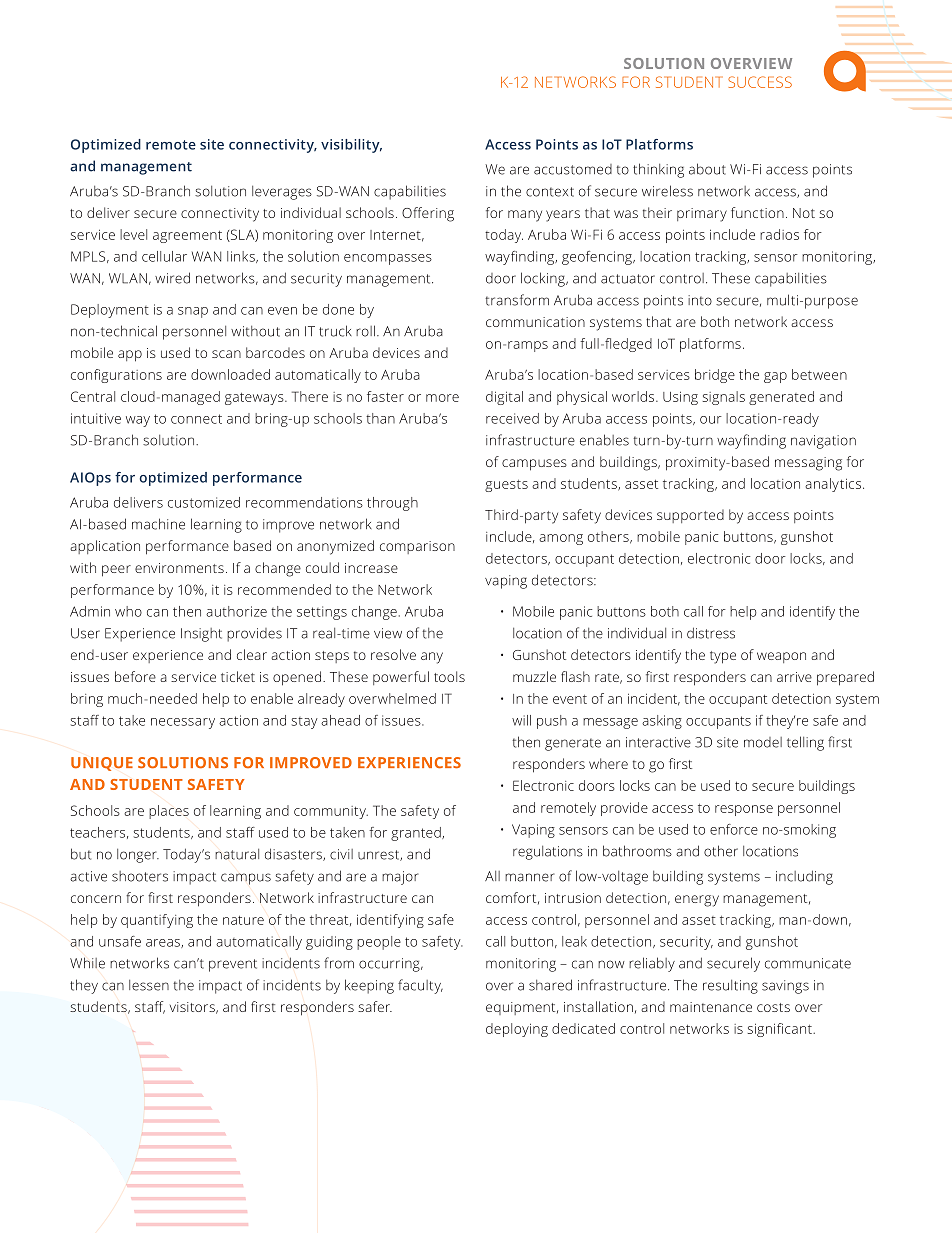 Image resolution: width=952 pixels, height=1233 pixels. What do you see at coordinates (442, 398) in the screenshot?
I see `more` at bounding box center [442, 398].
